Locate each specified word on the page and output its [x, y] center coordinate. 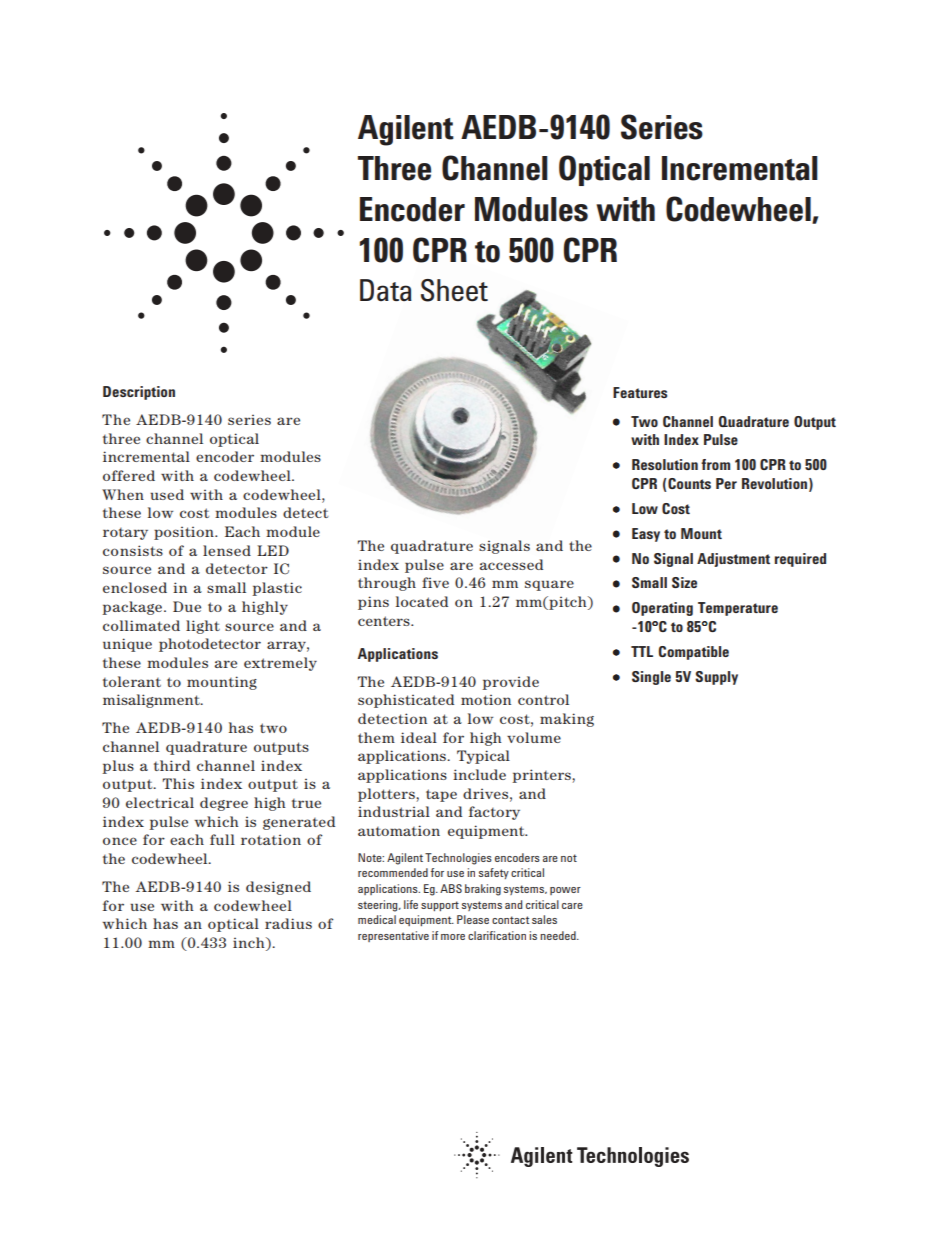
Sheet [454, 290]
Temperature [738, 609]
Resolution [665, 464]
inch [250, 944]
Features [640, 392]
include [479, 774]
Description [139, 393]
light [203, 627]
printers [542, 776]
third [172, 765]
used [167, 494]
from [715, 464]
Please [473, 919]
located [422, 601]
